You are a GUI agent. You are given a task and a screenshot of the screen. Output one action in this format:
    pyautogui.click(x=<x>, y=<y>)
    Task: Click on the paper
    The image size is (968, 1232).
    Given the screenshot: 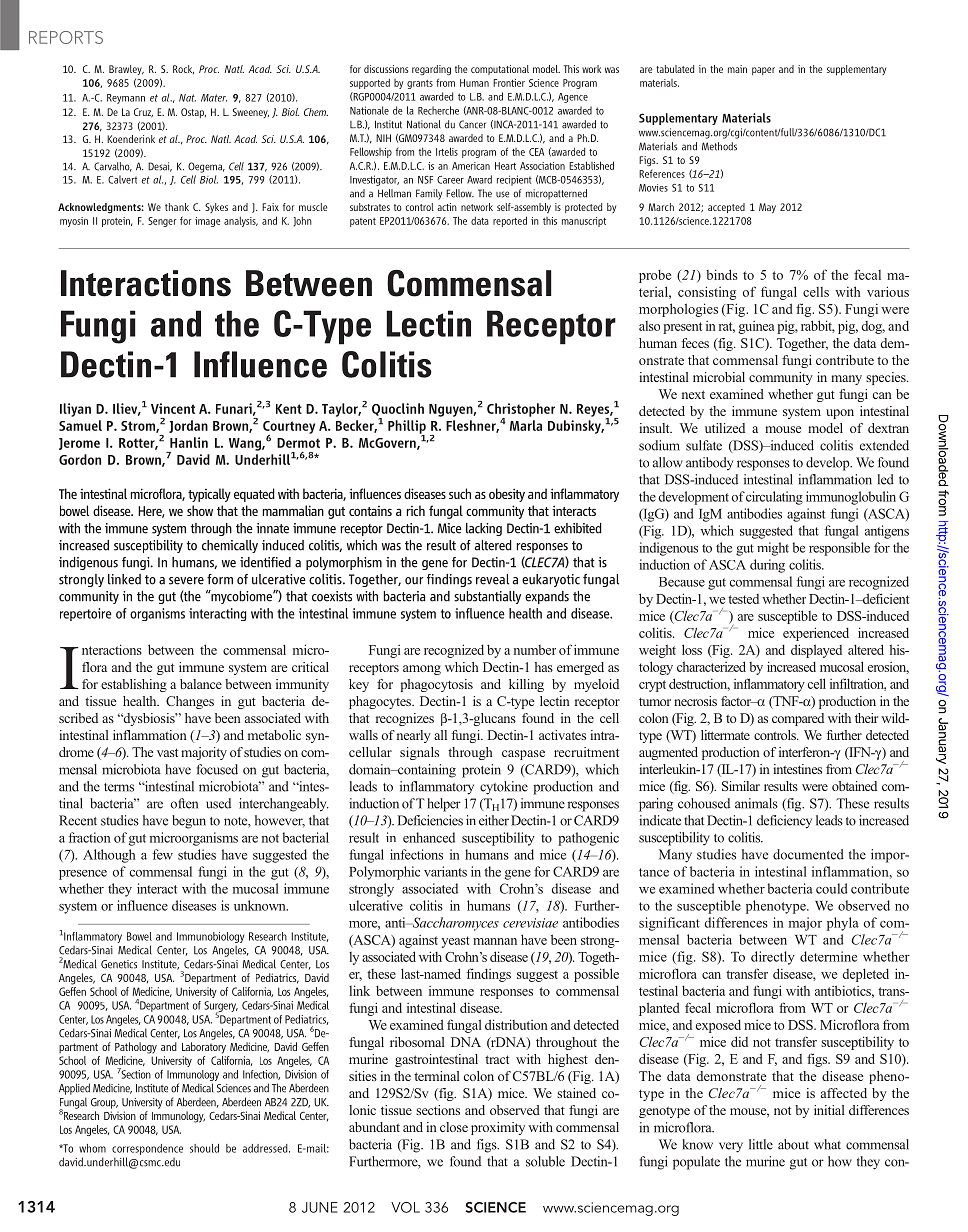 What is the action you would take?
    pyautogui.click(x=763, y=71)
